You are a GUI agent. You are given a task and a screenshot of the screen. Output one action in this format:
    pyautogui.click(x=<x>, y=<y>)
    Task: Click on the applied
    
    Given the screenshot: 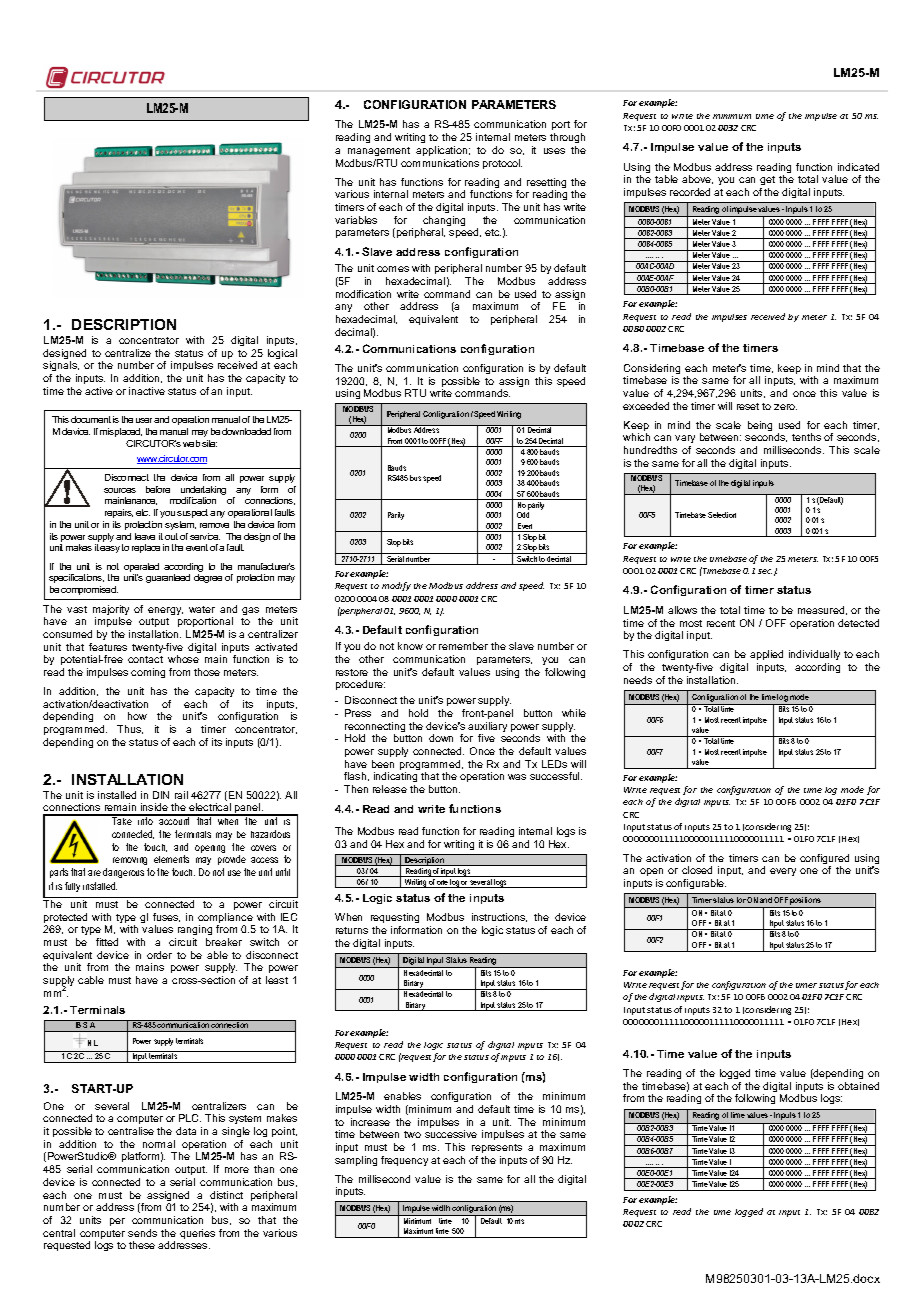 What is the action you would take?
    pyautogui.click(x=766, y=655)
